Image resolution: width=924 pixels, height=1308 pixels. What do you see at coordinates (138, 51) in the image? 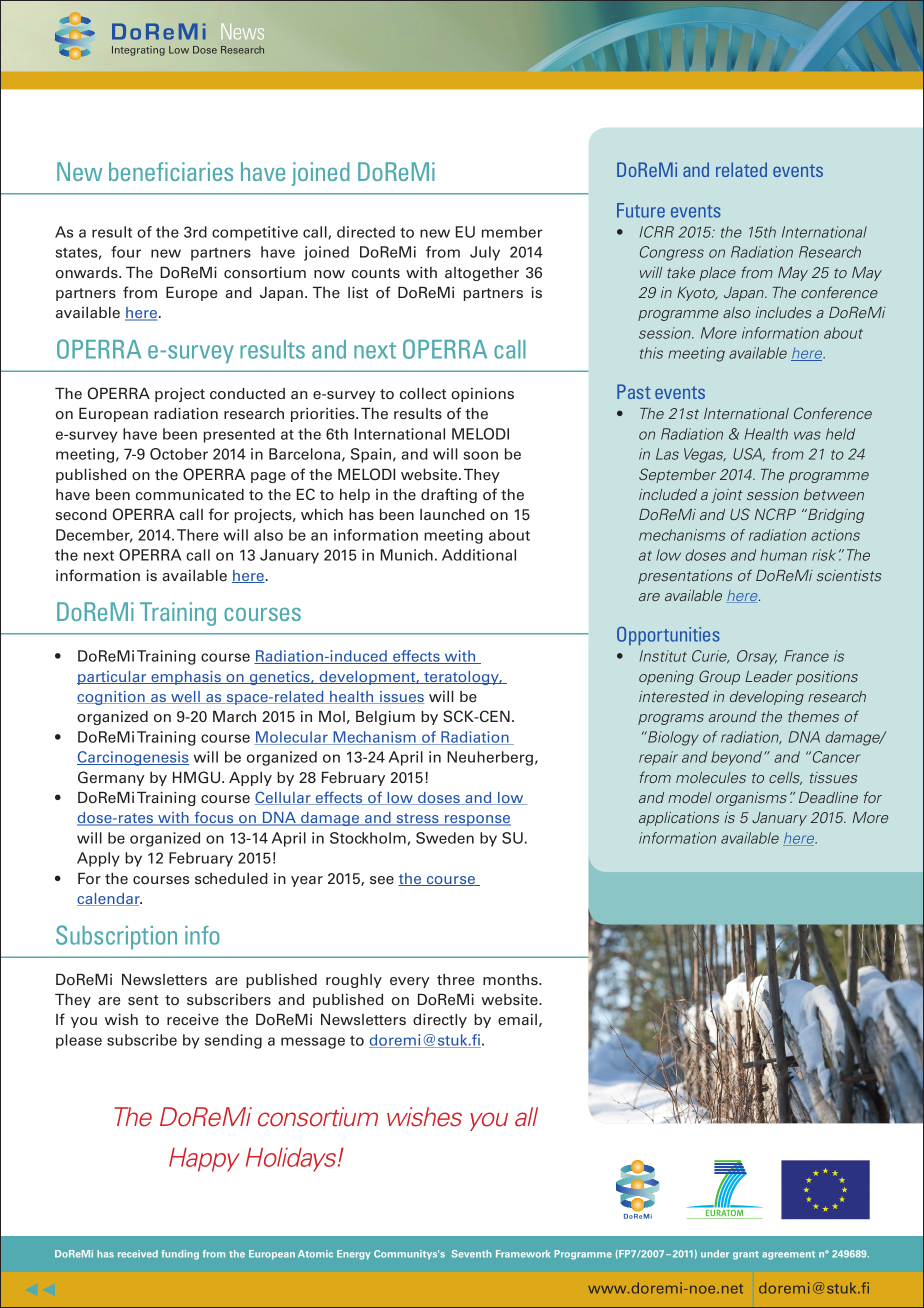
I see `Integrating` at bounding box center [138, 51].
